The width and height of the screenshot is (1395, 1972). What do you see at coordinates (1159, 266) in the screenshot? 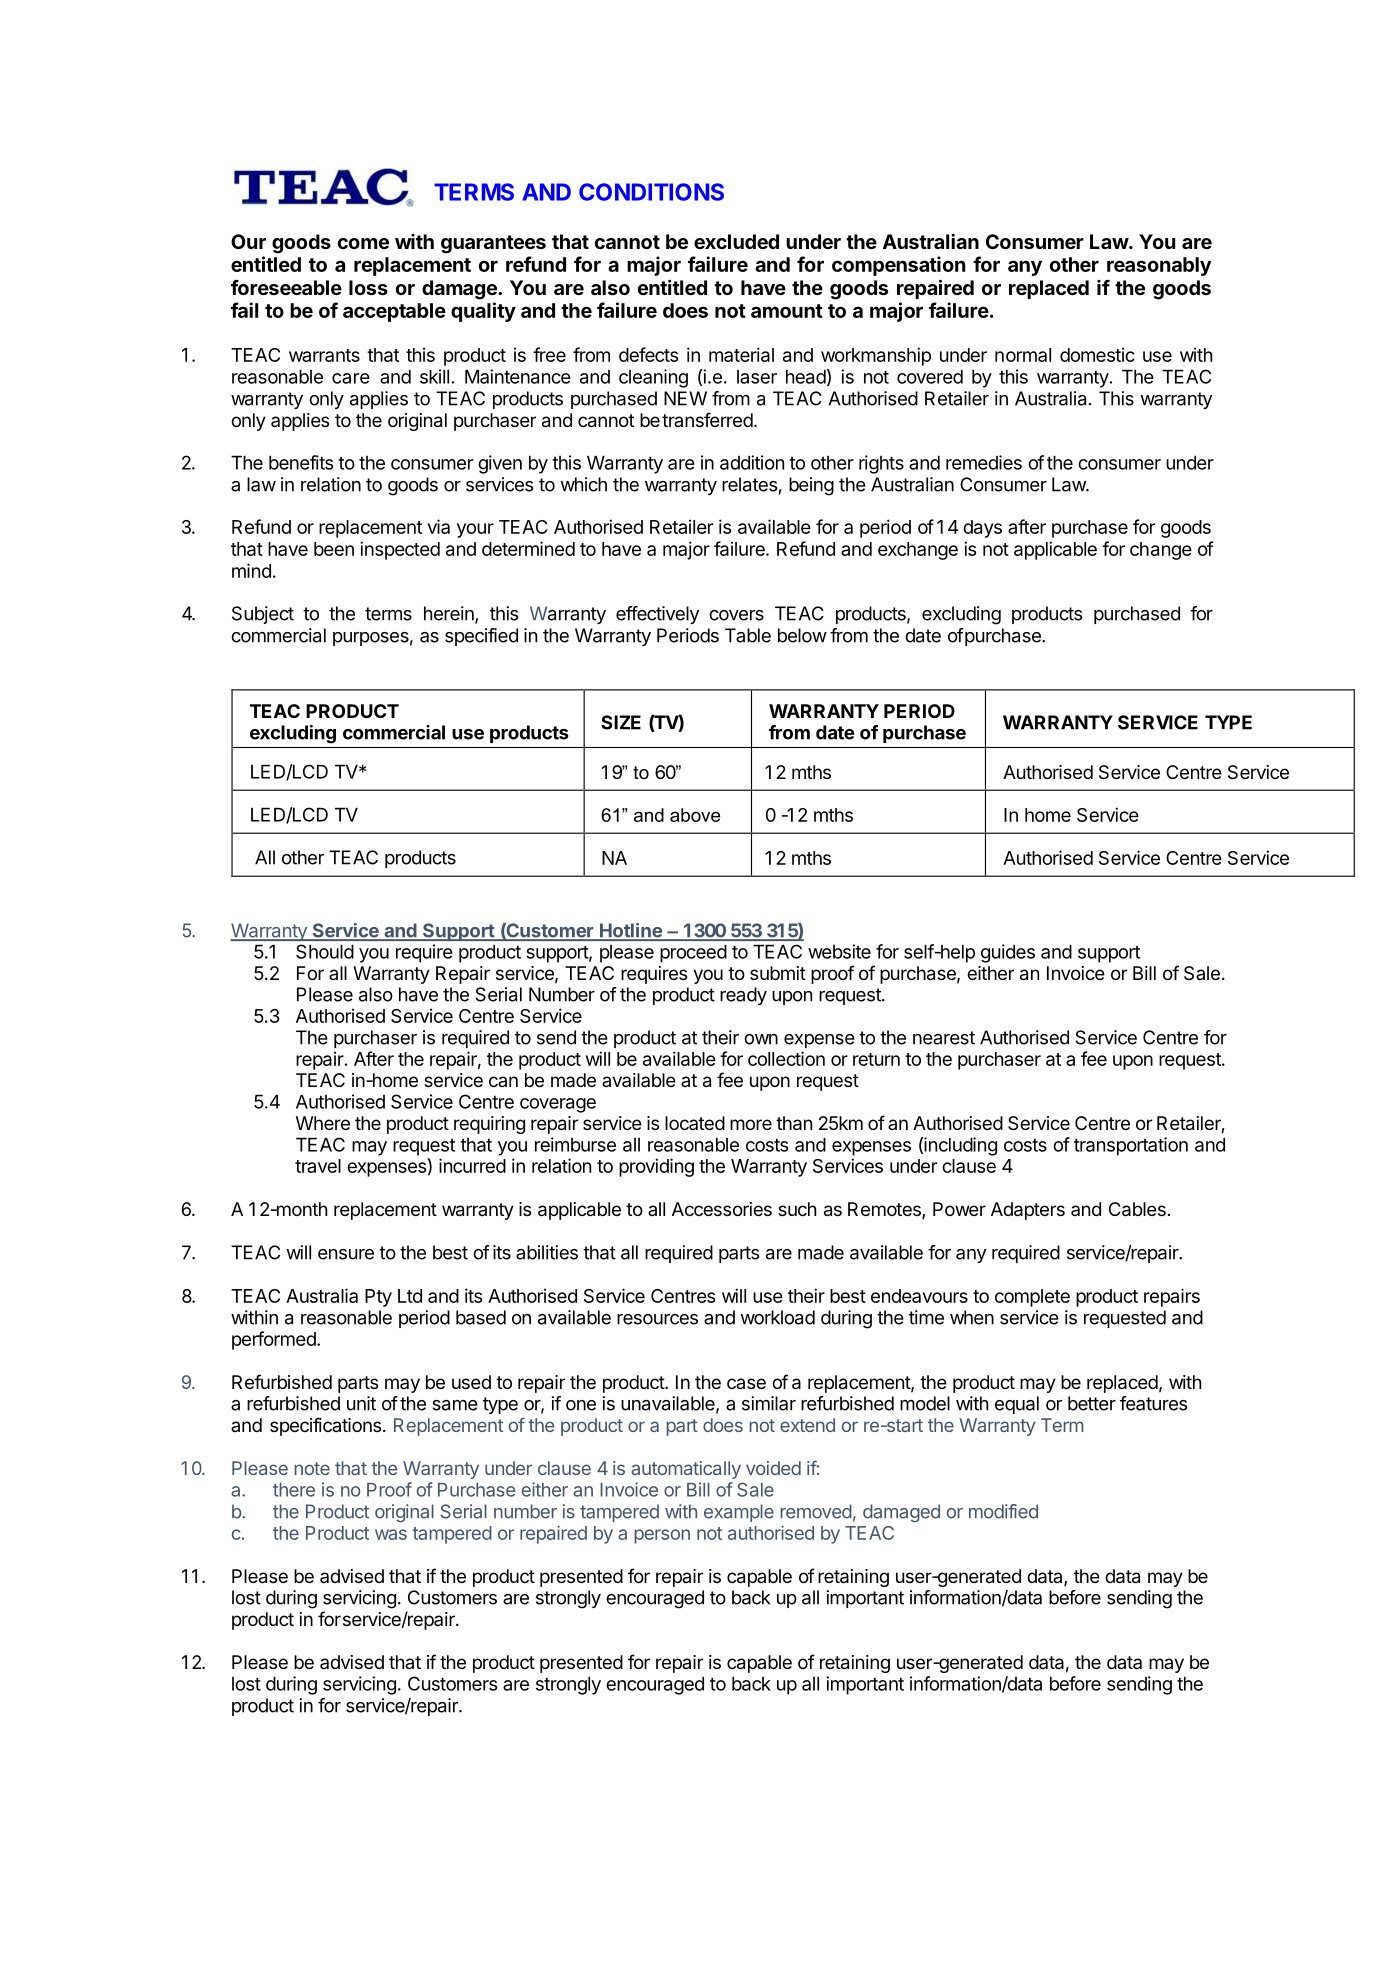
I see `reasonably` at bounding box center [1159, 266].
